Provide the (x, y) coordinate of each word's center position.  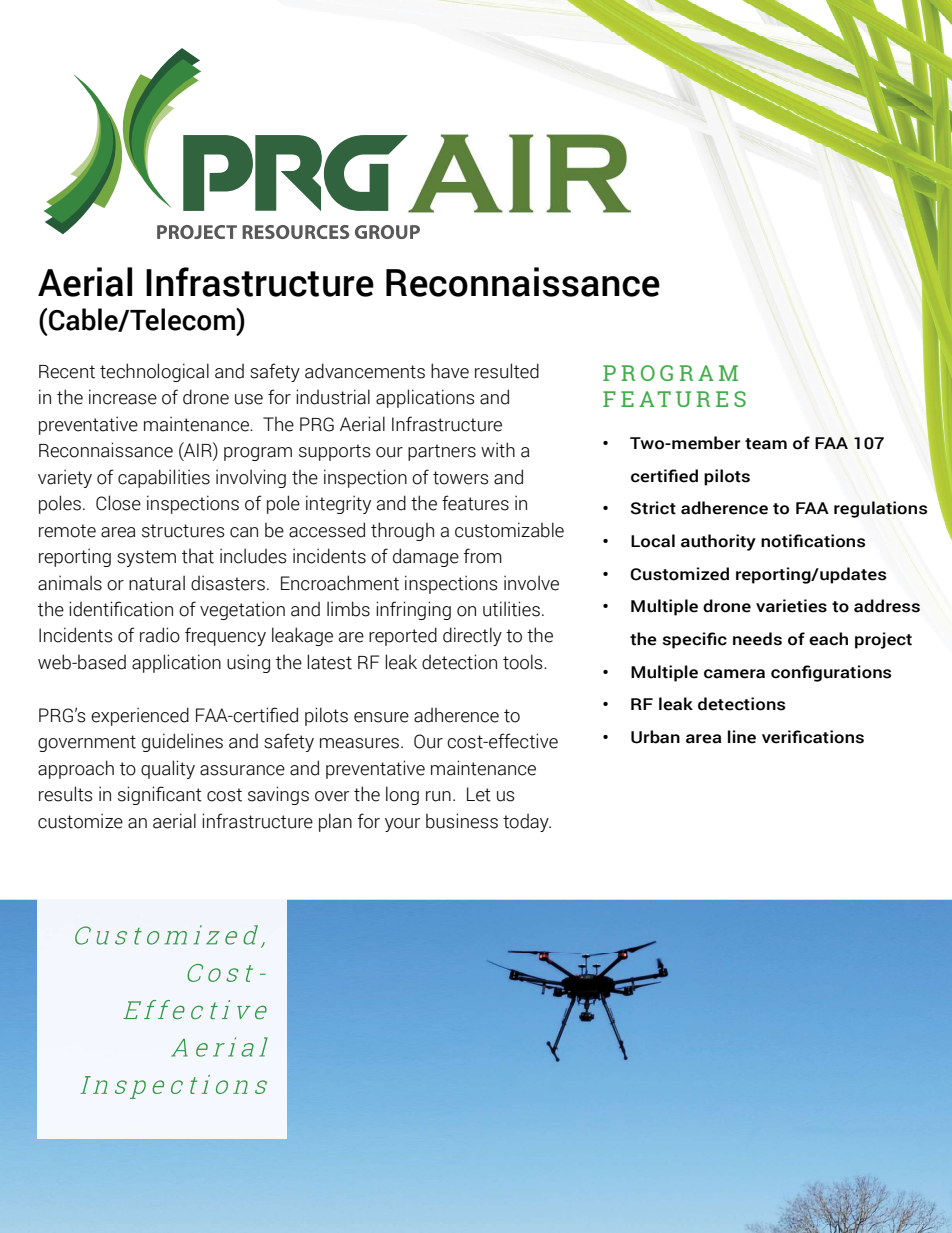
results (65, 794)
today (527, 823)
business (462, 821)
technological (154, 372)
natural (157, 583)
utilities (513, 609)
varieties (791, 606)
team (766, 444)
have (450, 371)
